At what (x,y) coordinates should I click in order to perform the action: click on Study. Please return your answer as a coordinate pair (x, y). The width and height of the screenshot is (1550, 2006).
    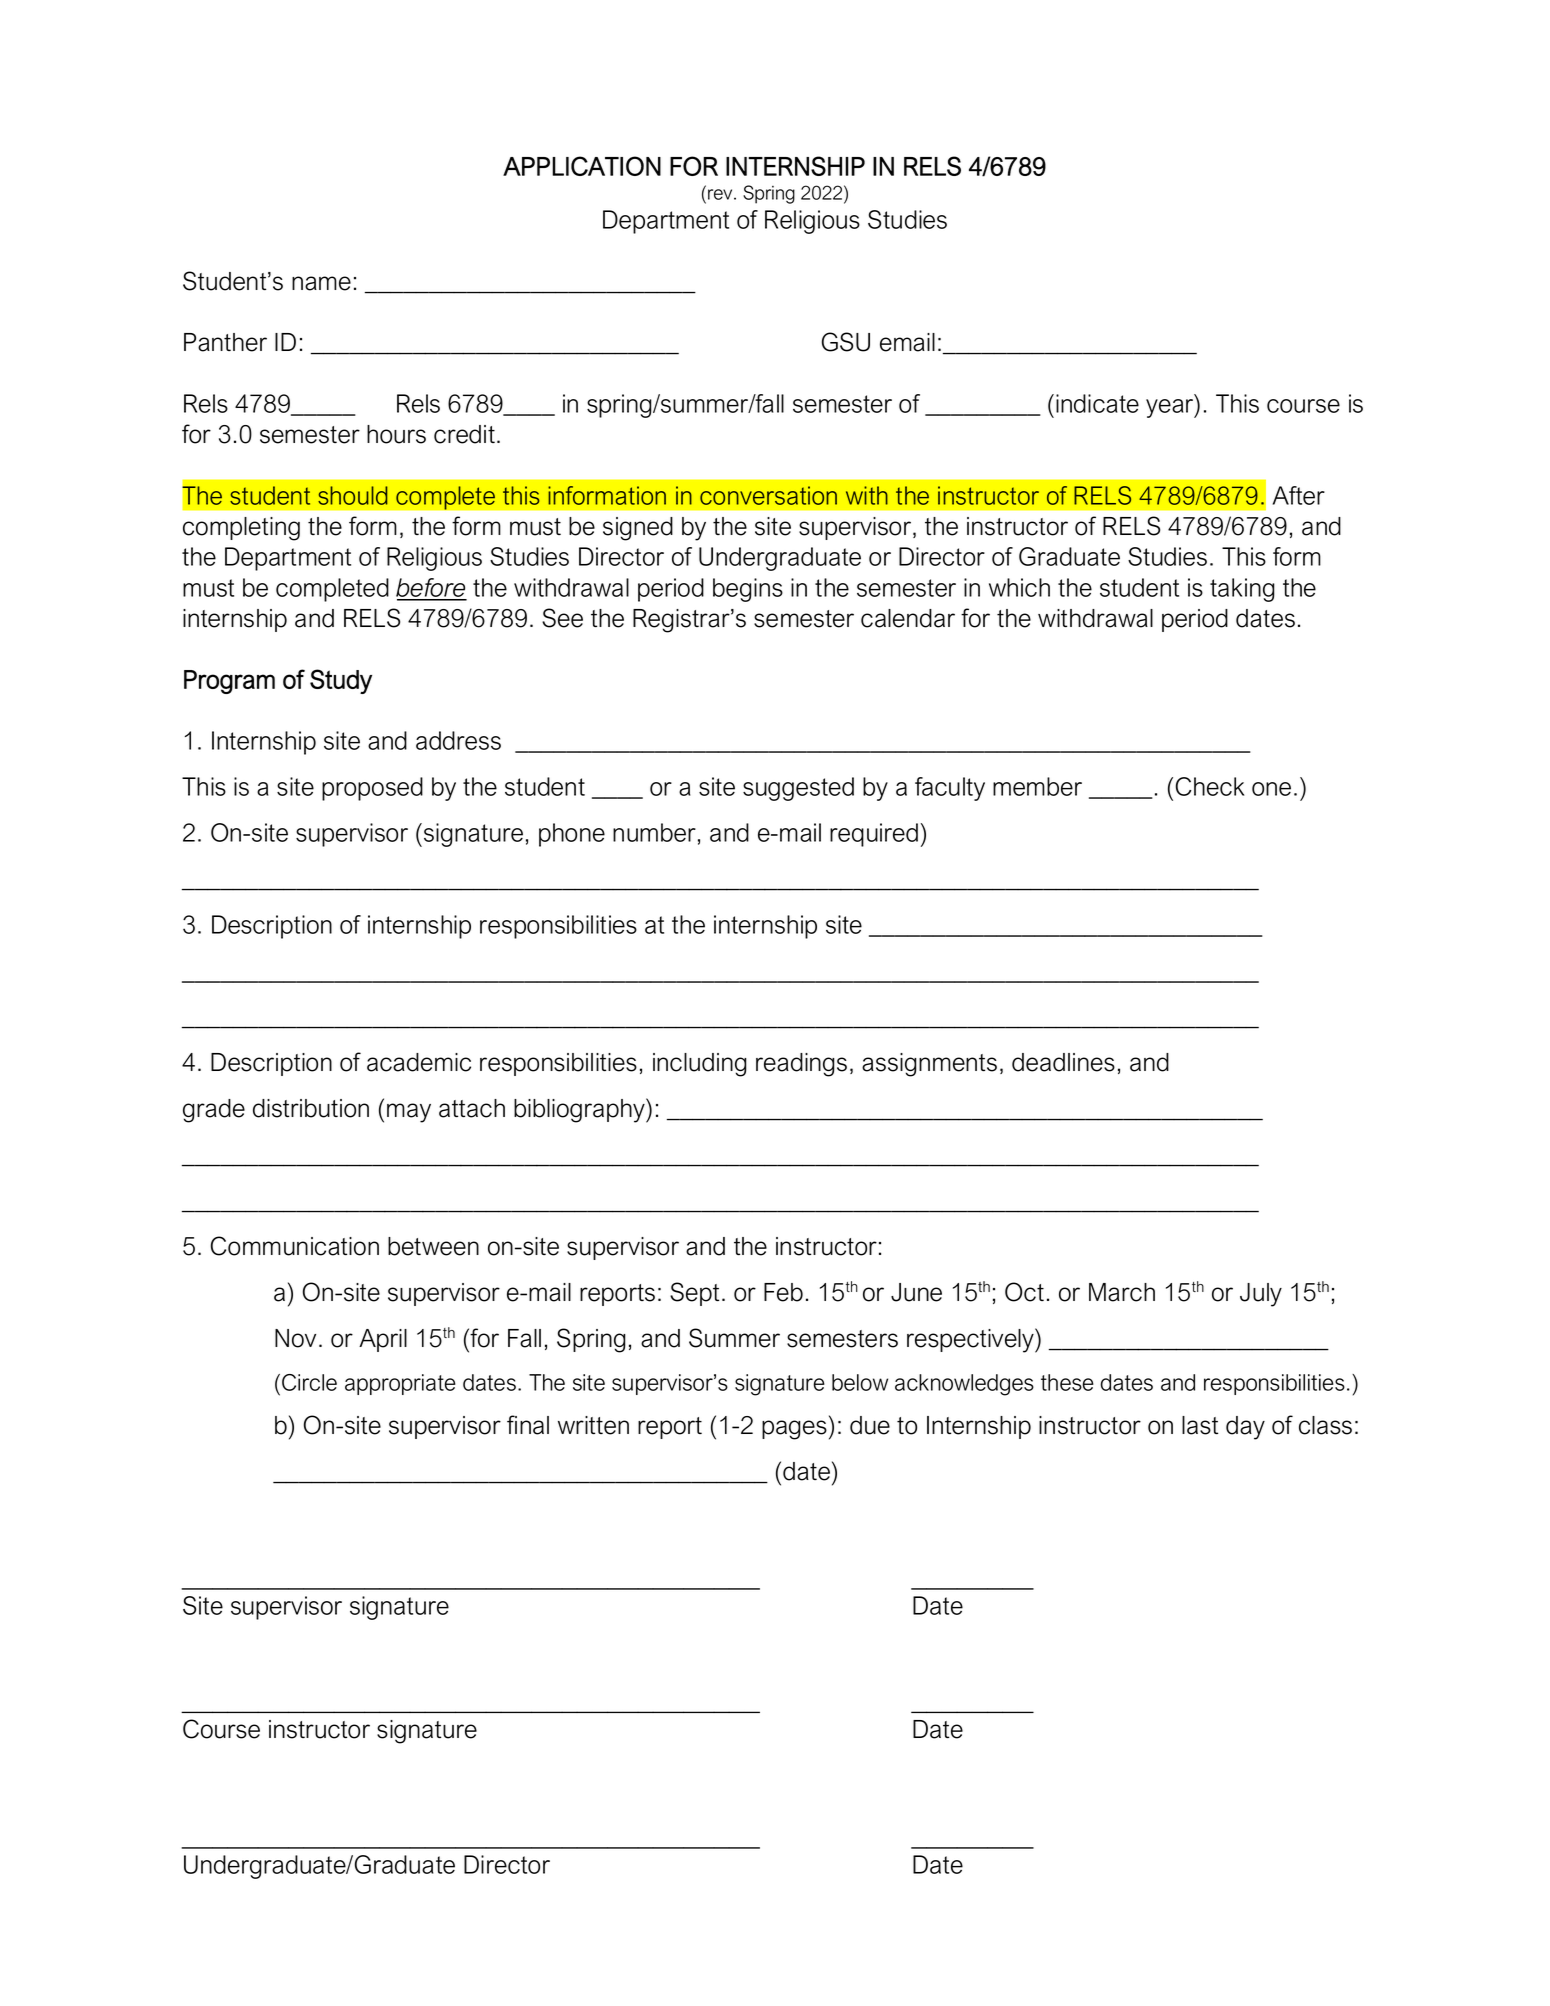
    Looking at the image, I should click on (341, 681).
